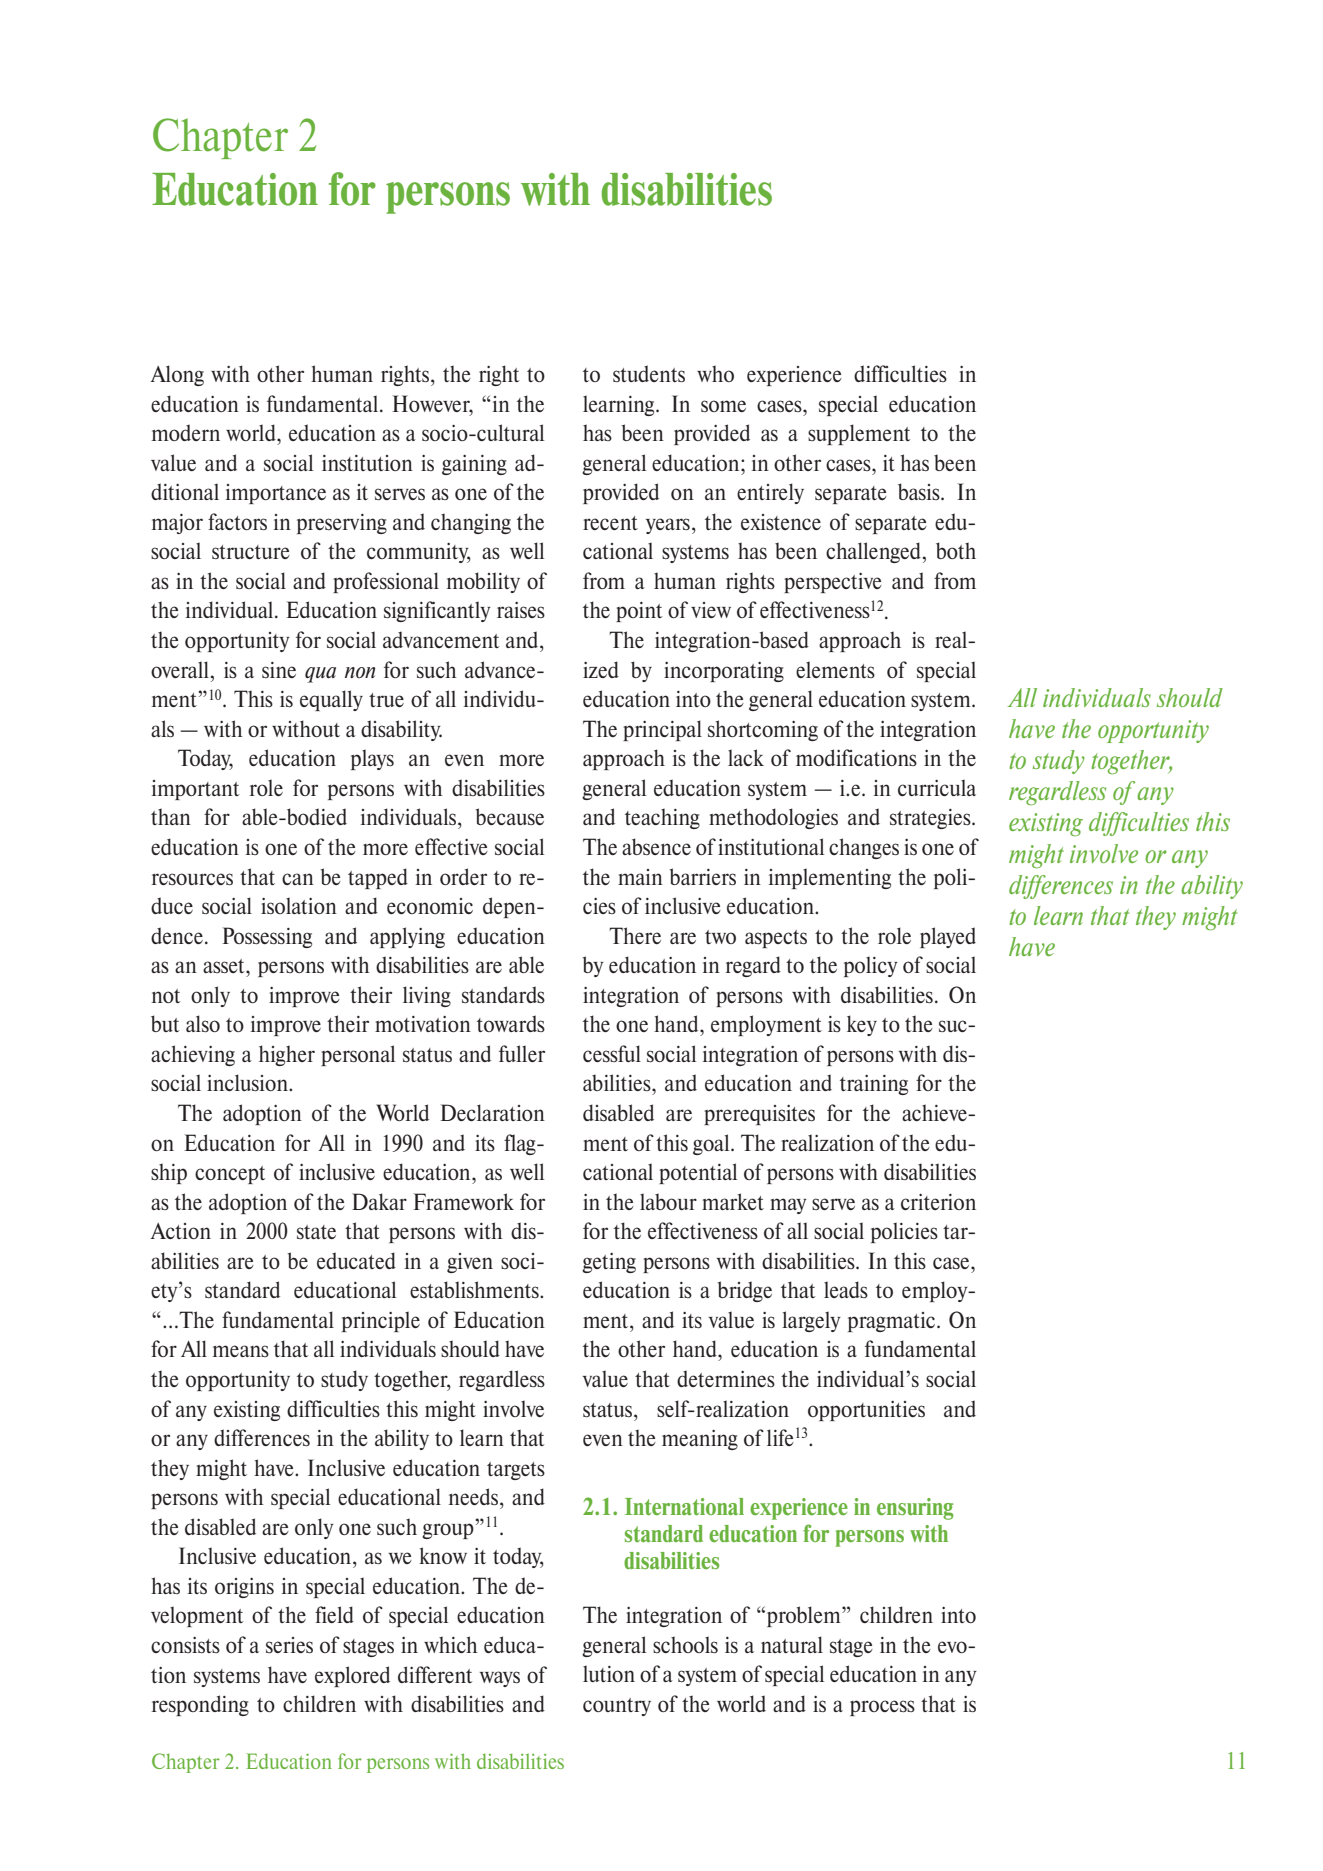  I want to click on opportunities, so click(866, 1411).
